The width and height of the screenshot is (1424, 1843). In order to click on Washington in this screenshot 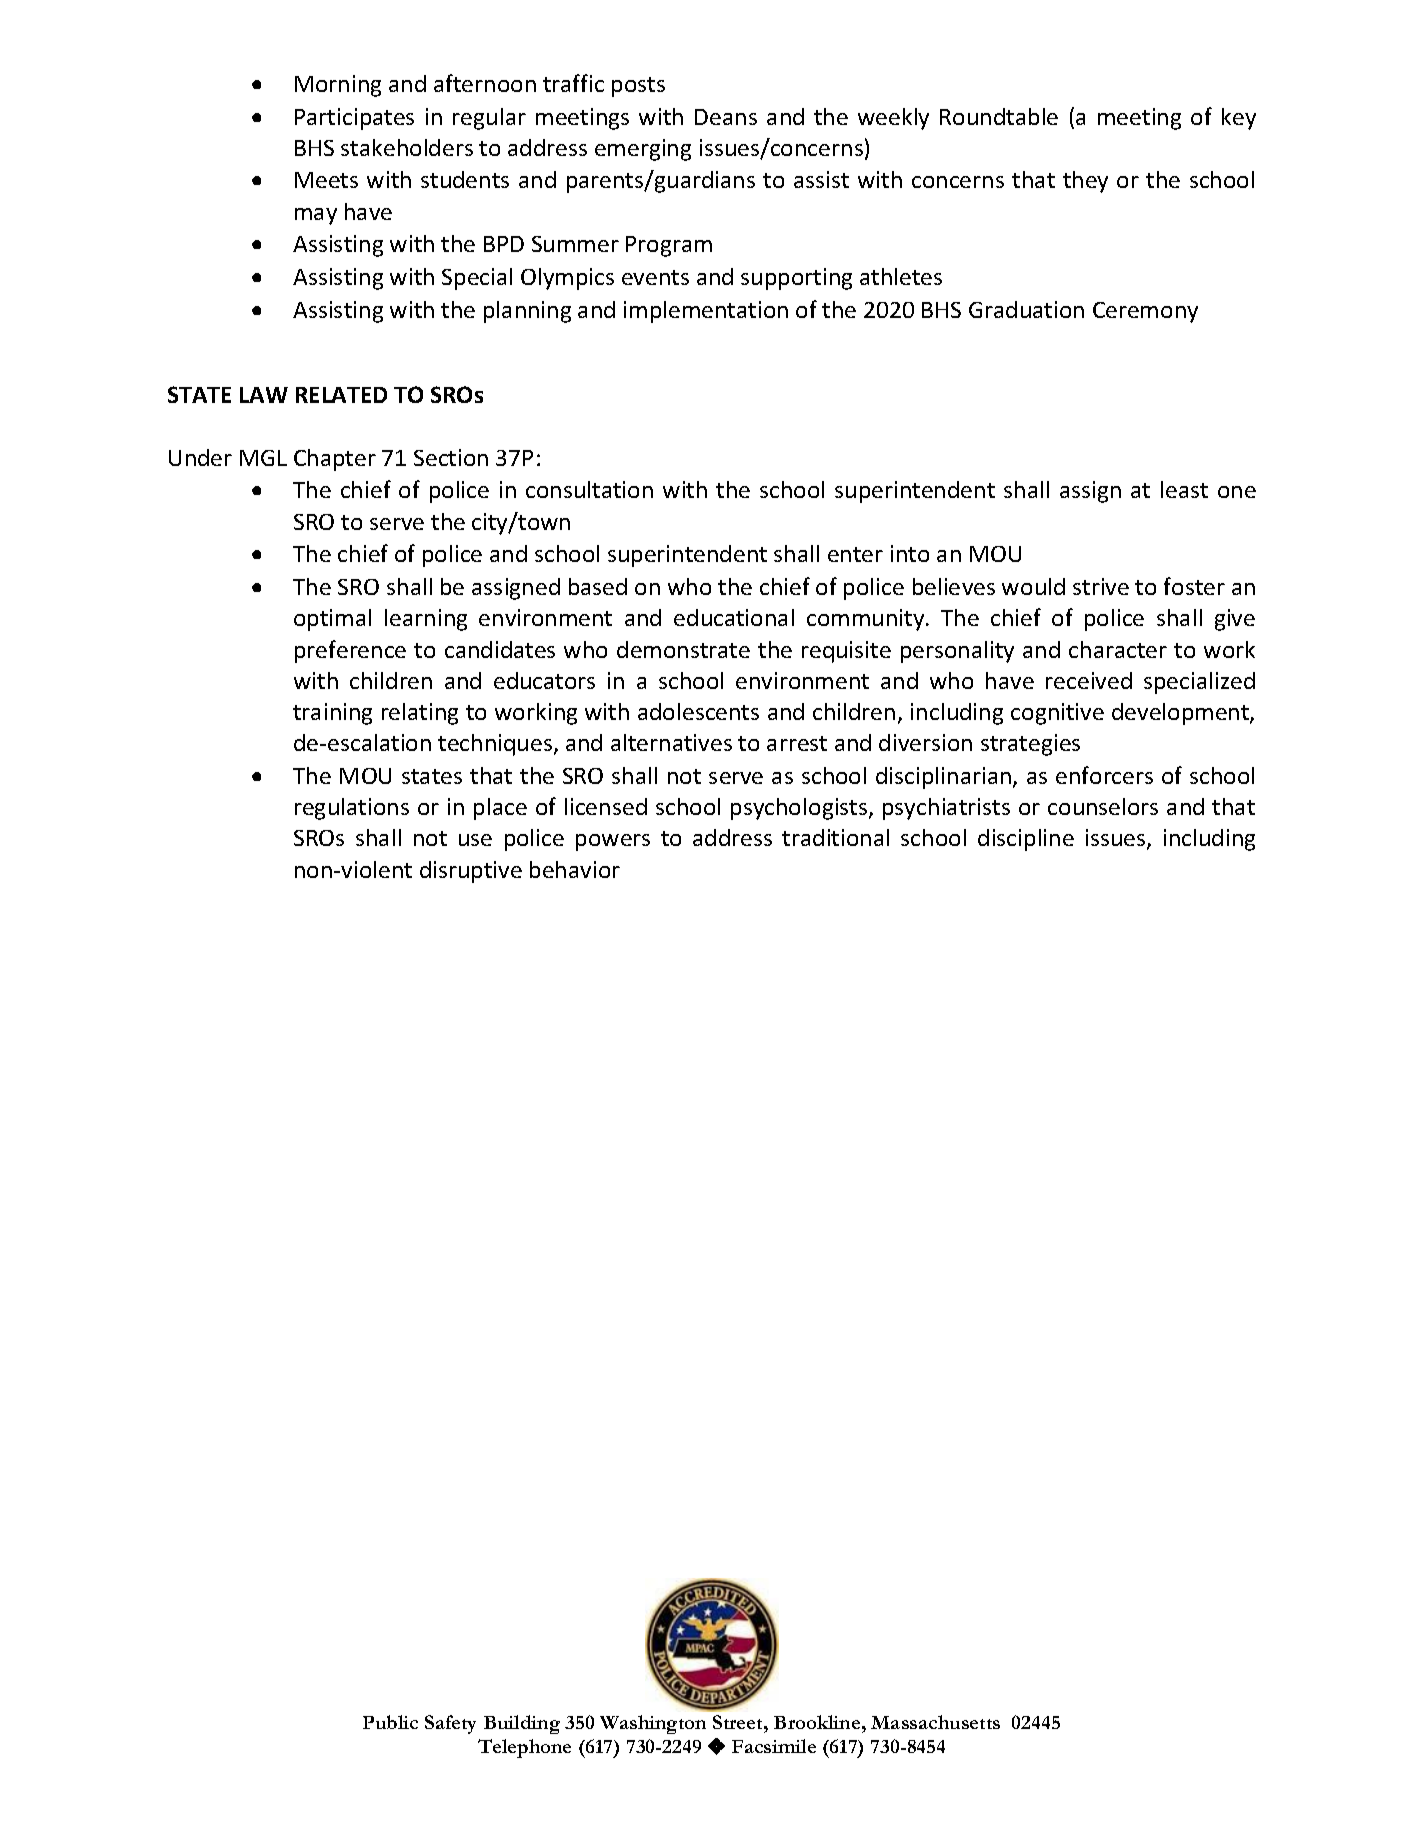, I will do `click(653, 1724)`.
